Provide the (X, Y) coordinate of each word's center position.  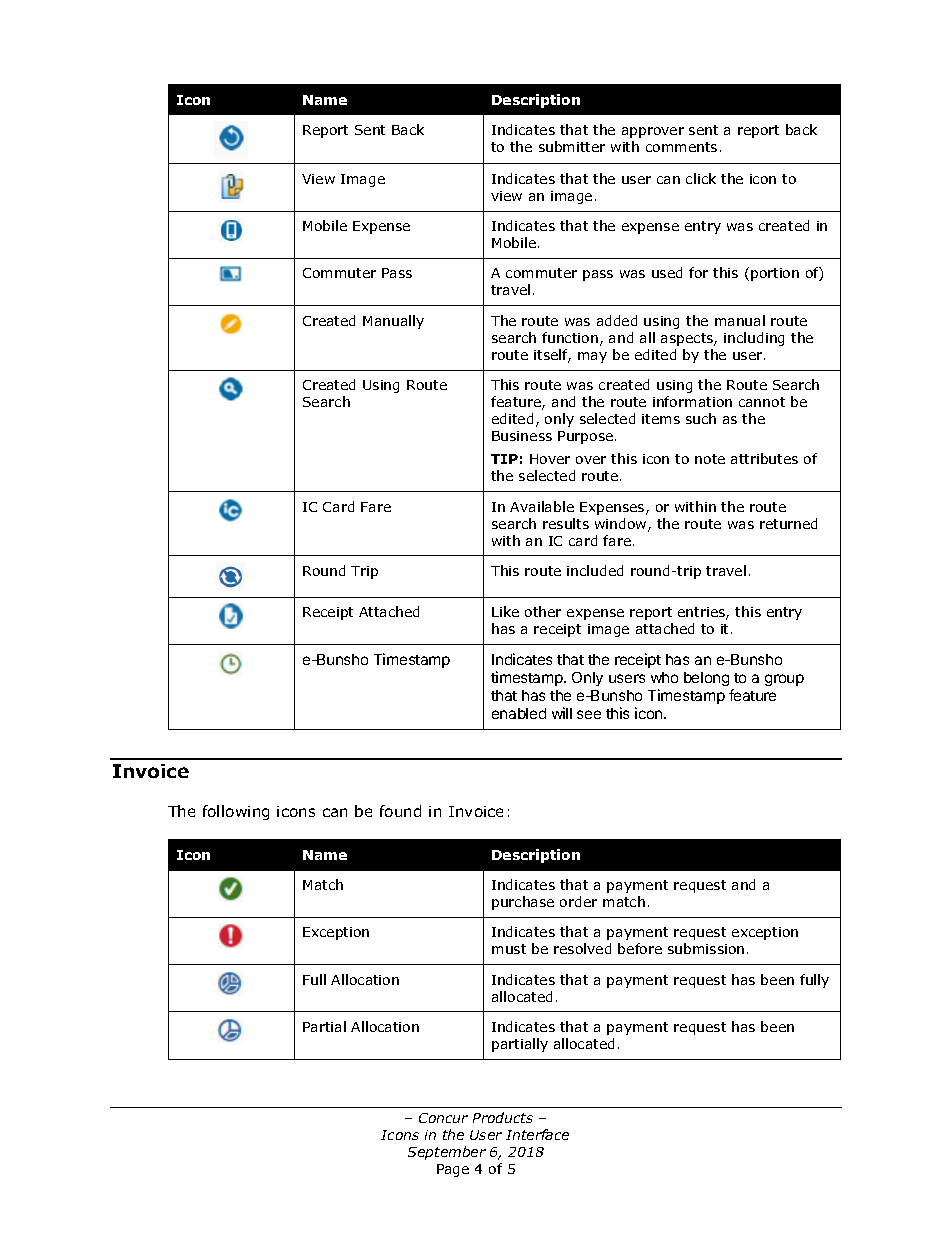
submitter (572, 146)
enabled (519, 713)
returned (788, 523)
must (509, 949)
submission (706, 948)
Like (505, 611)
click (701, 178)
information (692, 401)
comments (681, 147)
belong (706, 679)
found (400, 811)
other (543, 611)
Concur (443, 1118)
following (236, 812)
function (570, 337)
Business (522, 436)
